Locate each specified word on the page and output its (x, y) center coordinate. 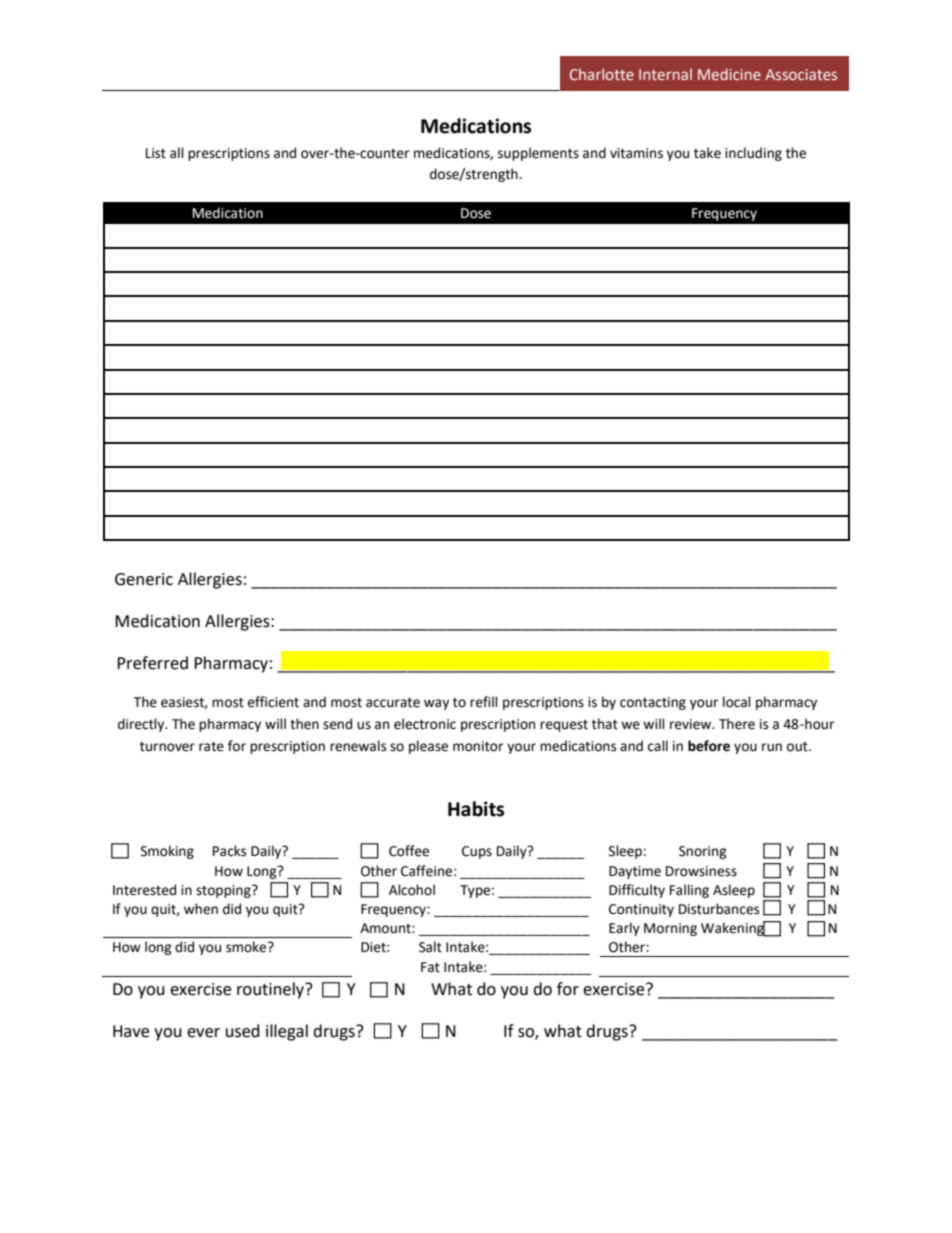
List (156, 153)
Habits (476, 809)
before (709, 746)
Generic (144, 579)
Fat (430, 967)
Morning (670, 929)
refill (484, 702)
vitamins (636, 153)
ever (203, 1033)
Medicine (729, 74)
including (753, 154)
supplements (538, 154)
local (737, 702)
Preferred (152, 663)
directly (142, 725)
